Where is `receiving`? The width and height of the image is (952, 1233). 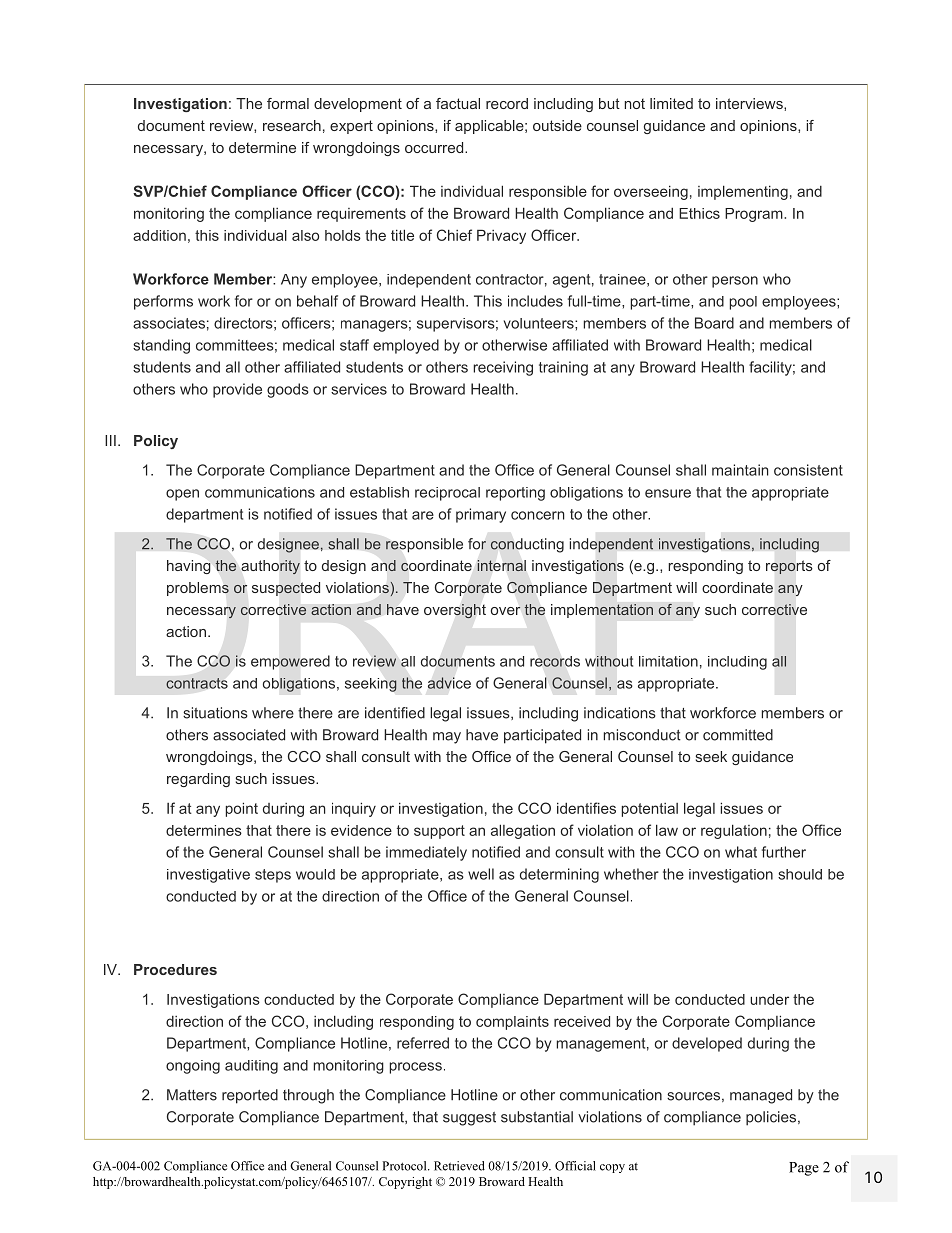 receiving is located at coordinates (503, 368).
